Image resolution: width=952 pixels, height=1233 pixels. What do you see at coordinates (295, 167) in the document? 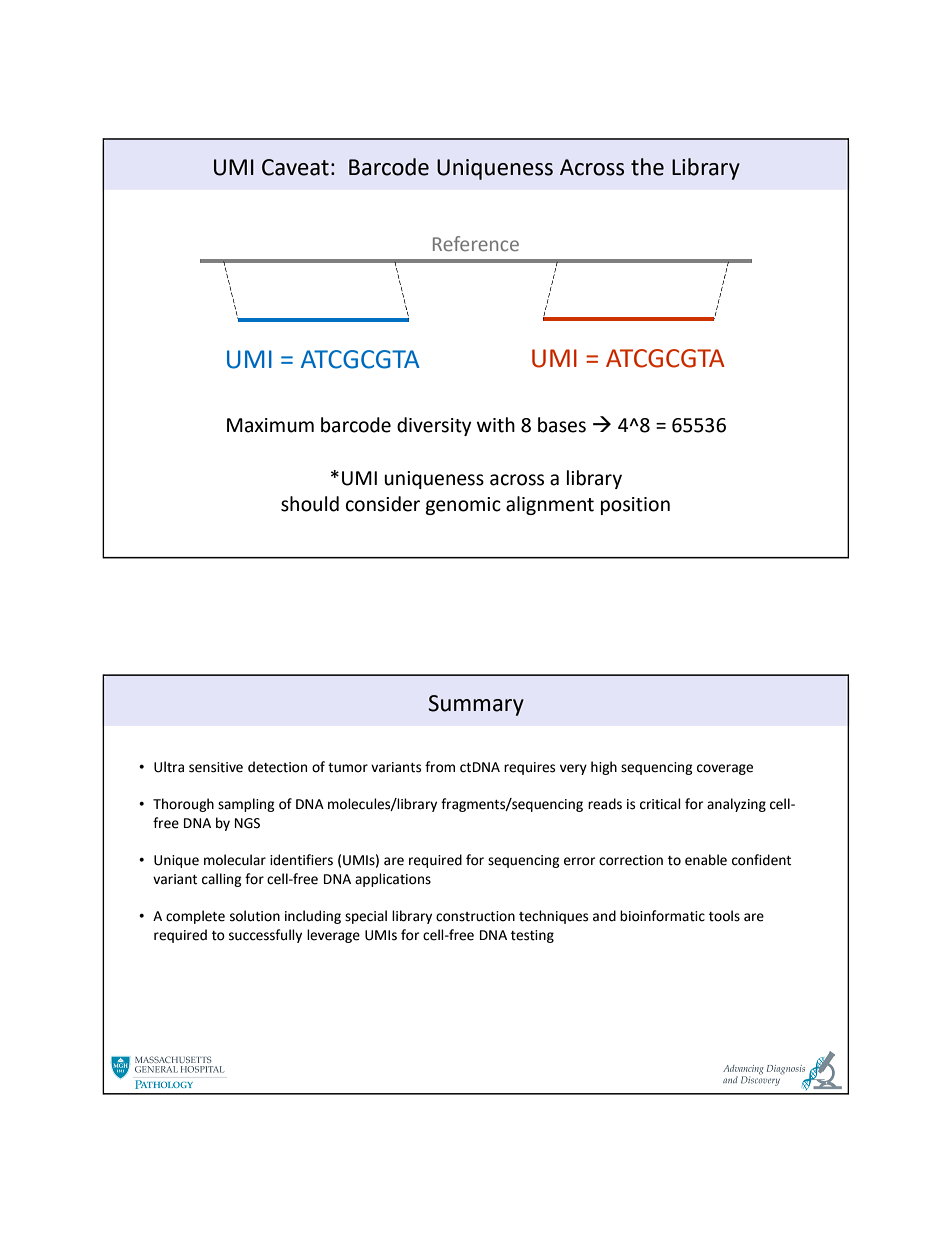
I see `Caveat` at bounding box center [295, 167].
